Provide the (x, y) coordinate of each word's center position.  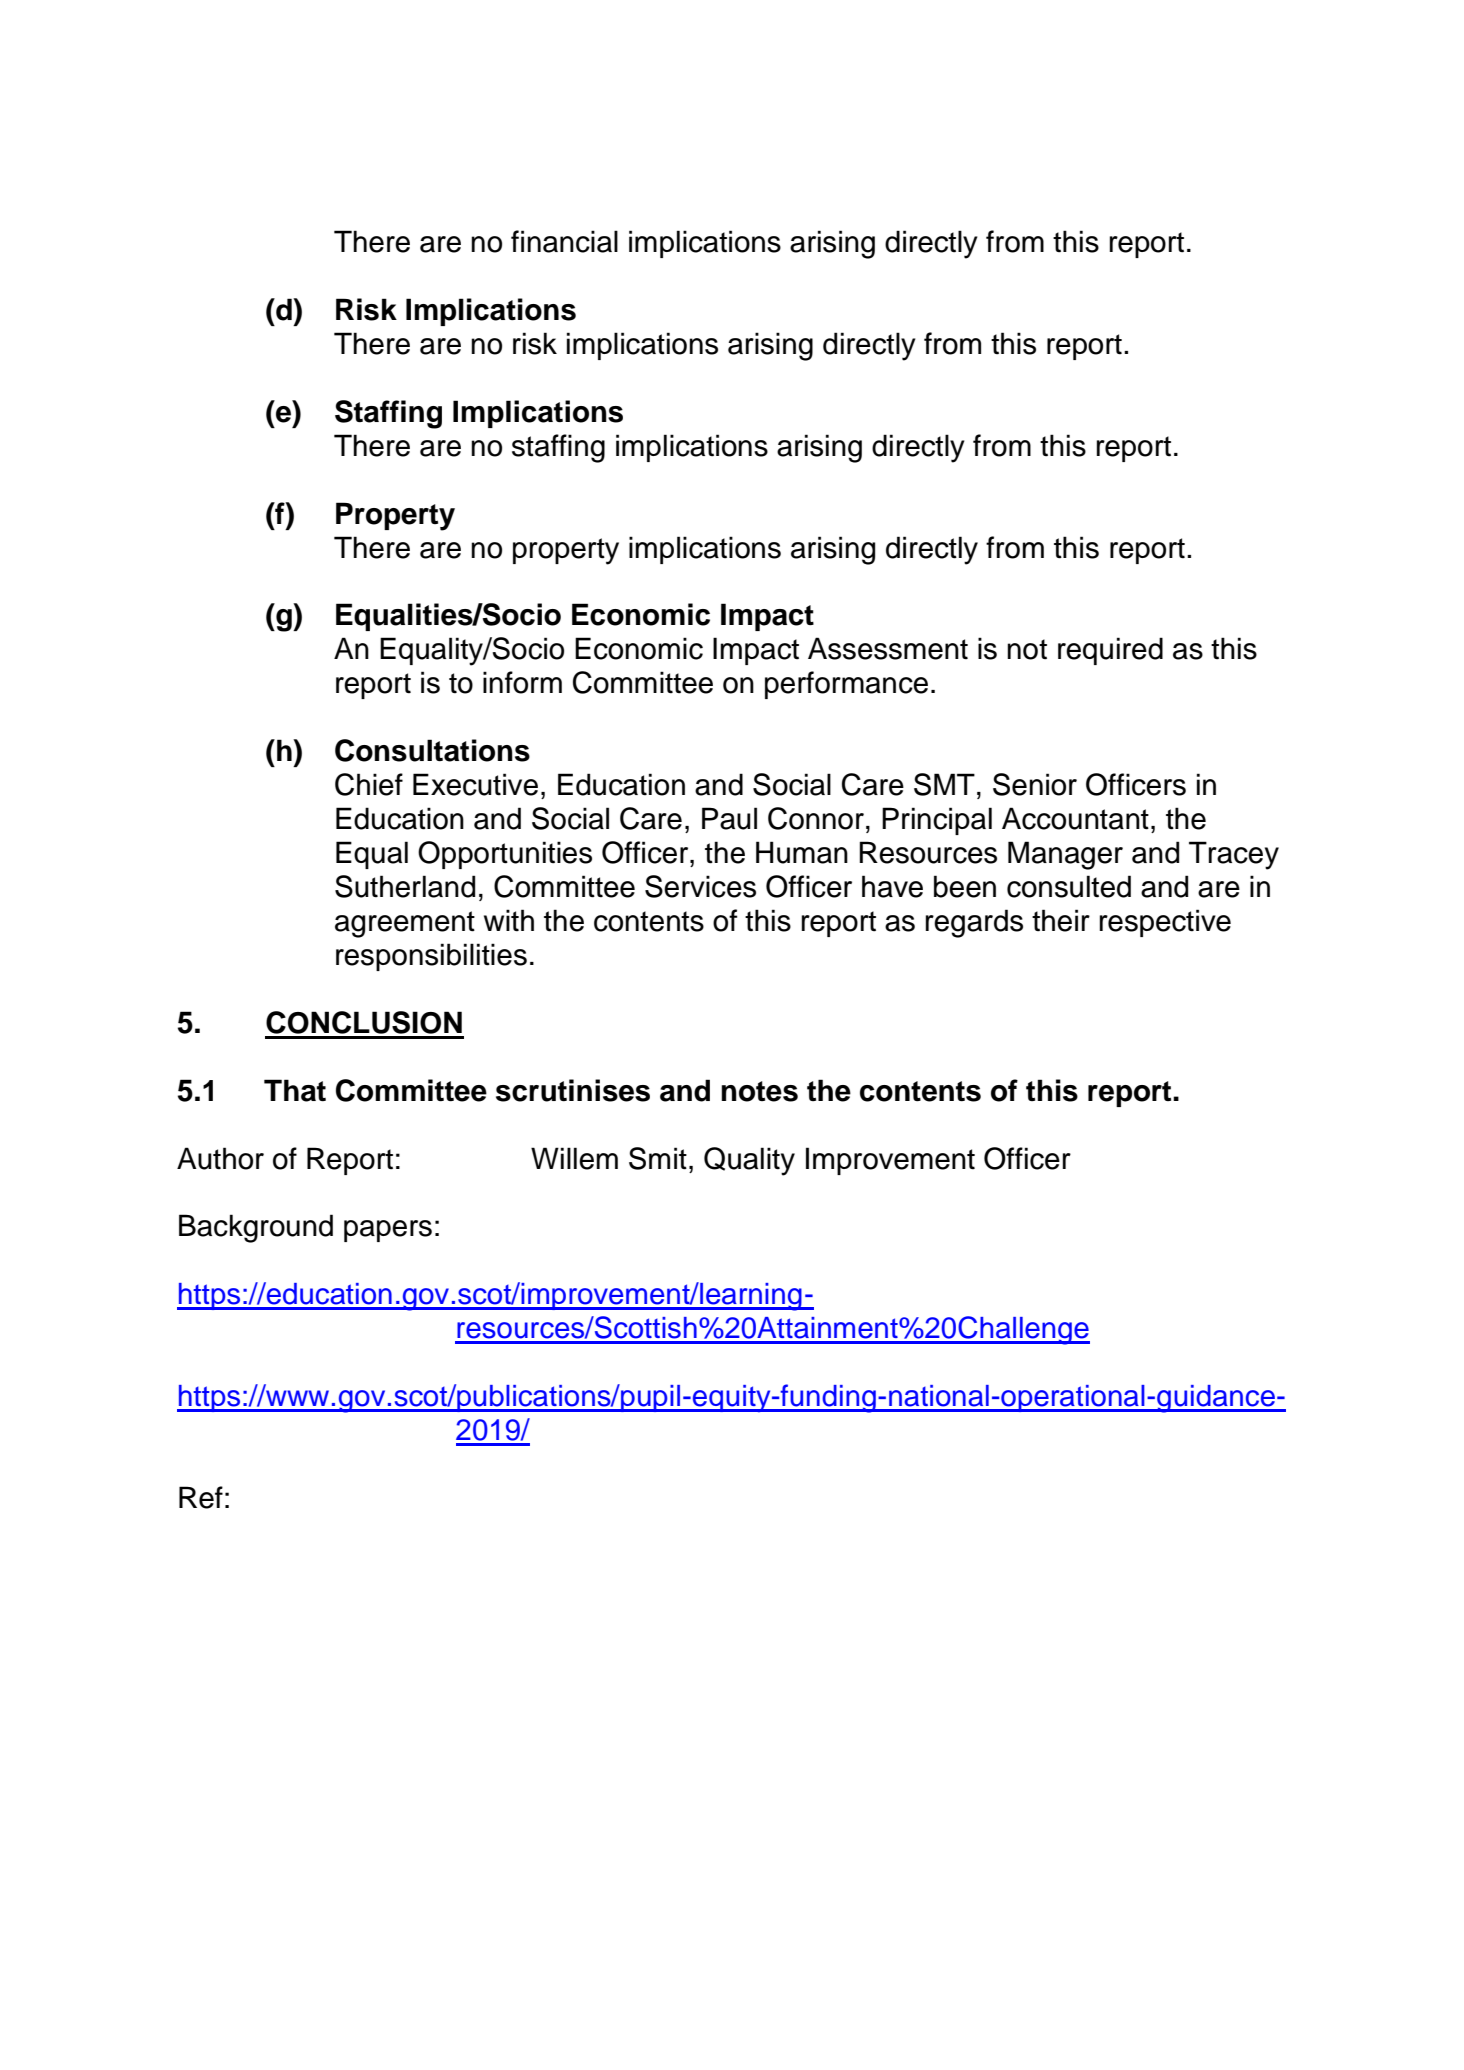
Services (700, 886)
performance (846, 685)
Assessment (888, 648)
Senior (1035, 784)
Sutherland (405, 886)
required (1110, 651)
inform (522, 682)
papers (388, 1231)
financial (564, 241)
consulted (1069, 886)
